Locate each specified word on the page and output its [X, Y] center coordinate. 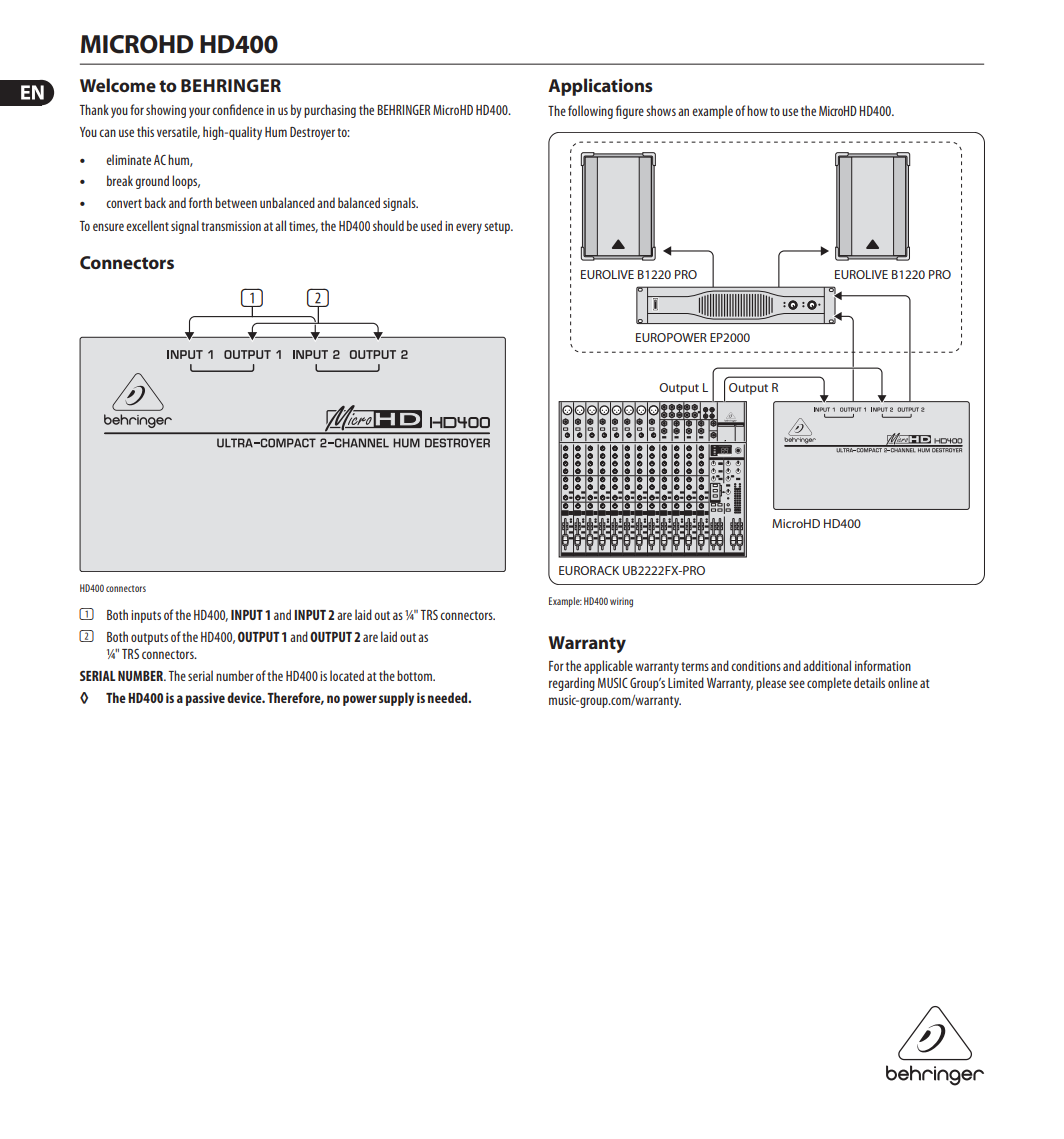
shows [661, 110]
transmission [231, 226]
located [347, 675]
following [590, 112]
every [469, 228]
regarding [572, 684]
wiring [621, 602]
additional [827, 665]
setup [498, 228]
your [199, 112]
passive [205, 699]
